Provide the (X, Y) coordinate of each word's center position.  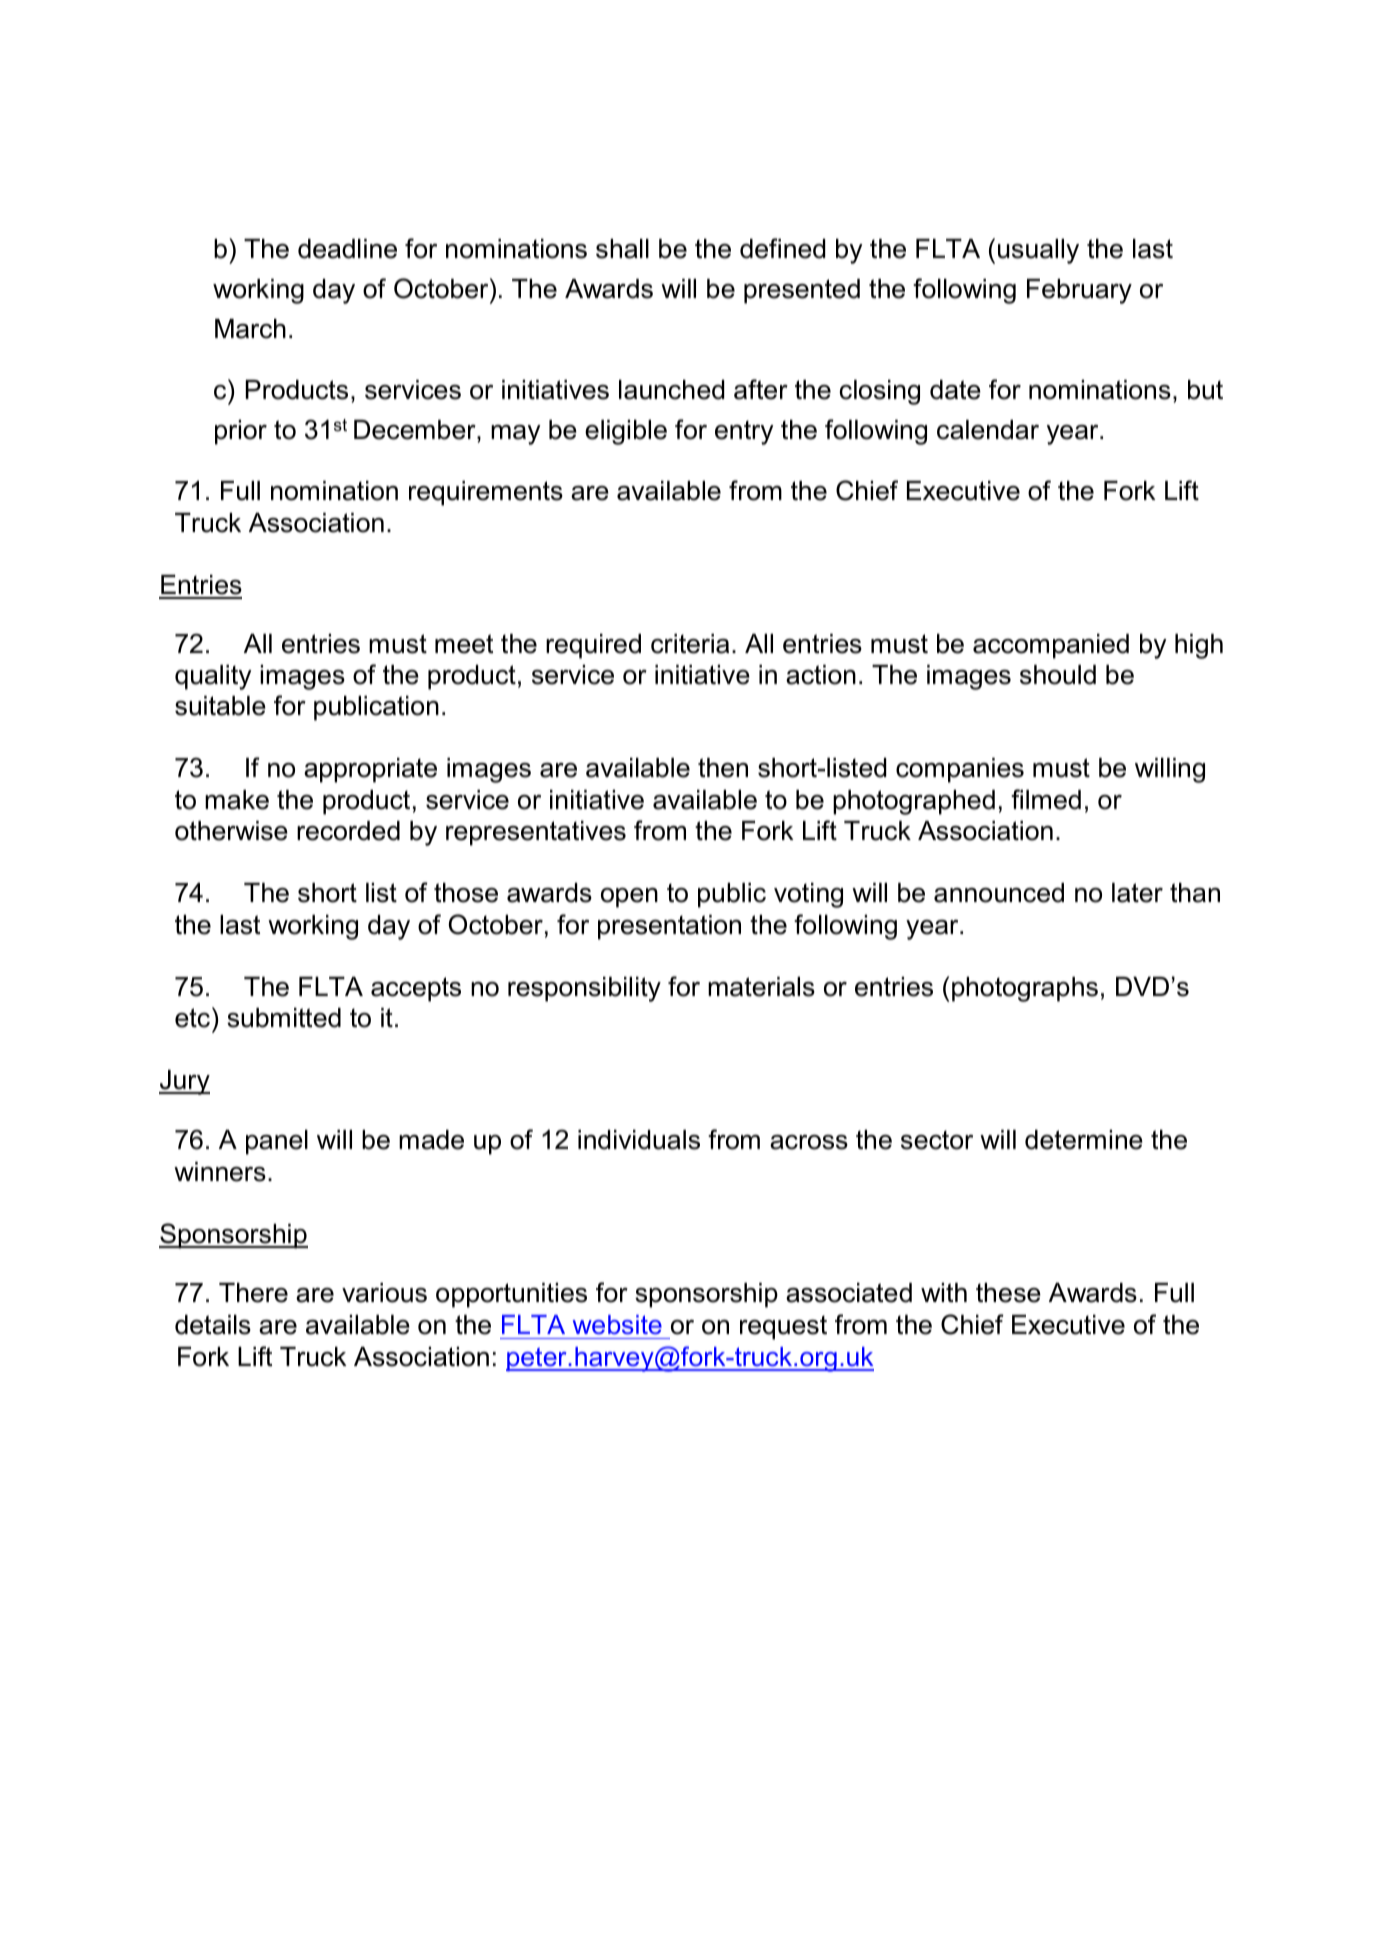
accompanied (1051, 646)
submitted (284, 1018)
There (253, 1293)
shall (622, 249)
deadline (347, 249)
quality (213, 677)
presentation (669, 927)
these (1008, 1293)
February (1079, 291)
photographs (1025, 989)
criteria (690, 644)
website (617, 1325)
